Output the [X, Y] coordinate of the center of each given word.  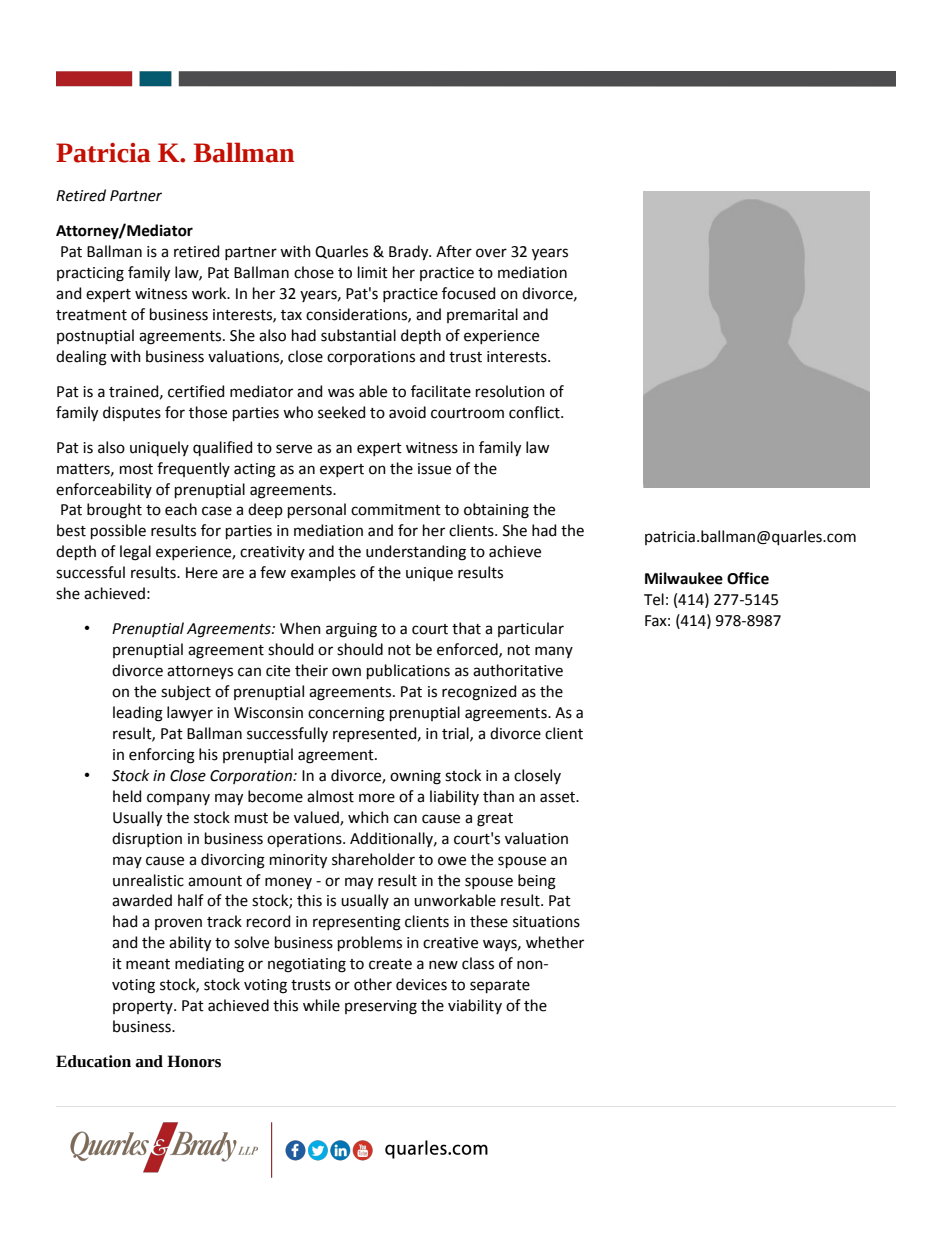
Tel [654, 599]
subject [186, 693]
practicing [90, 274]
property [144, 1007]
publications [408, 671]
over [491, 253]
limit [373, 272]
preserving [381, 1007]
